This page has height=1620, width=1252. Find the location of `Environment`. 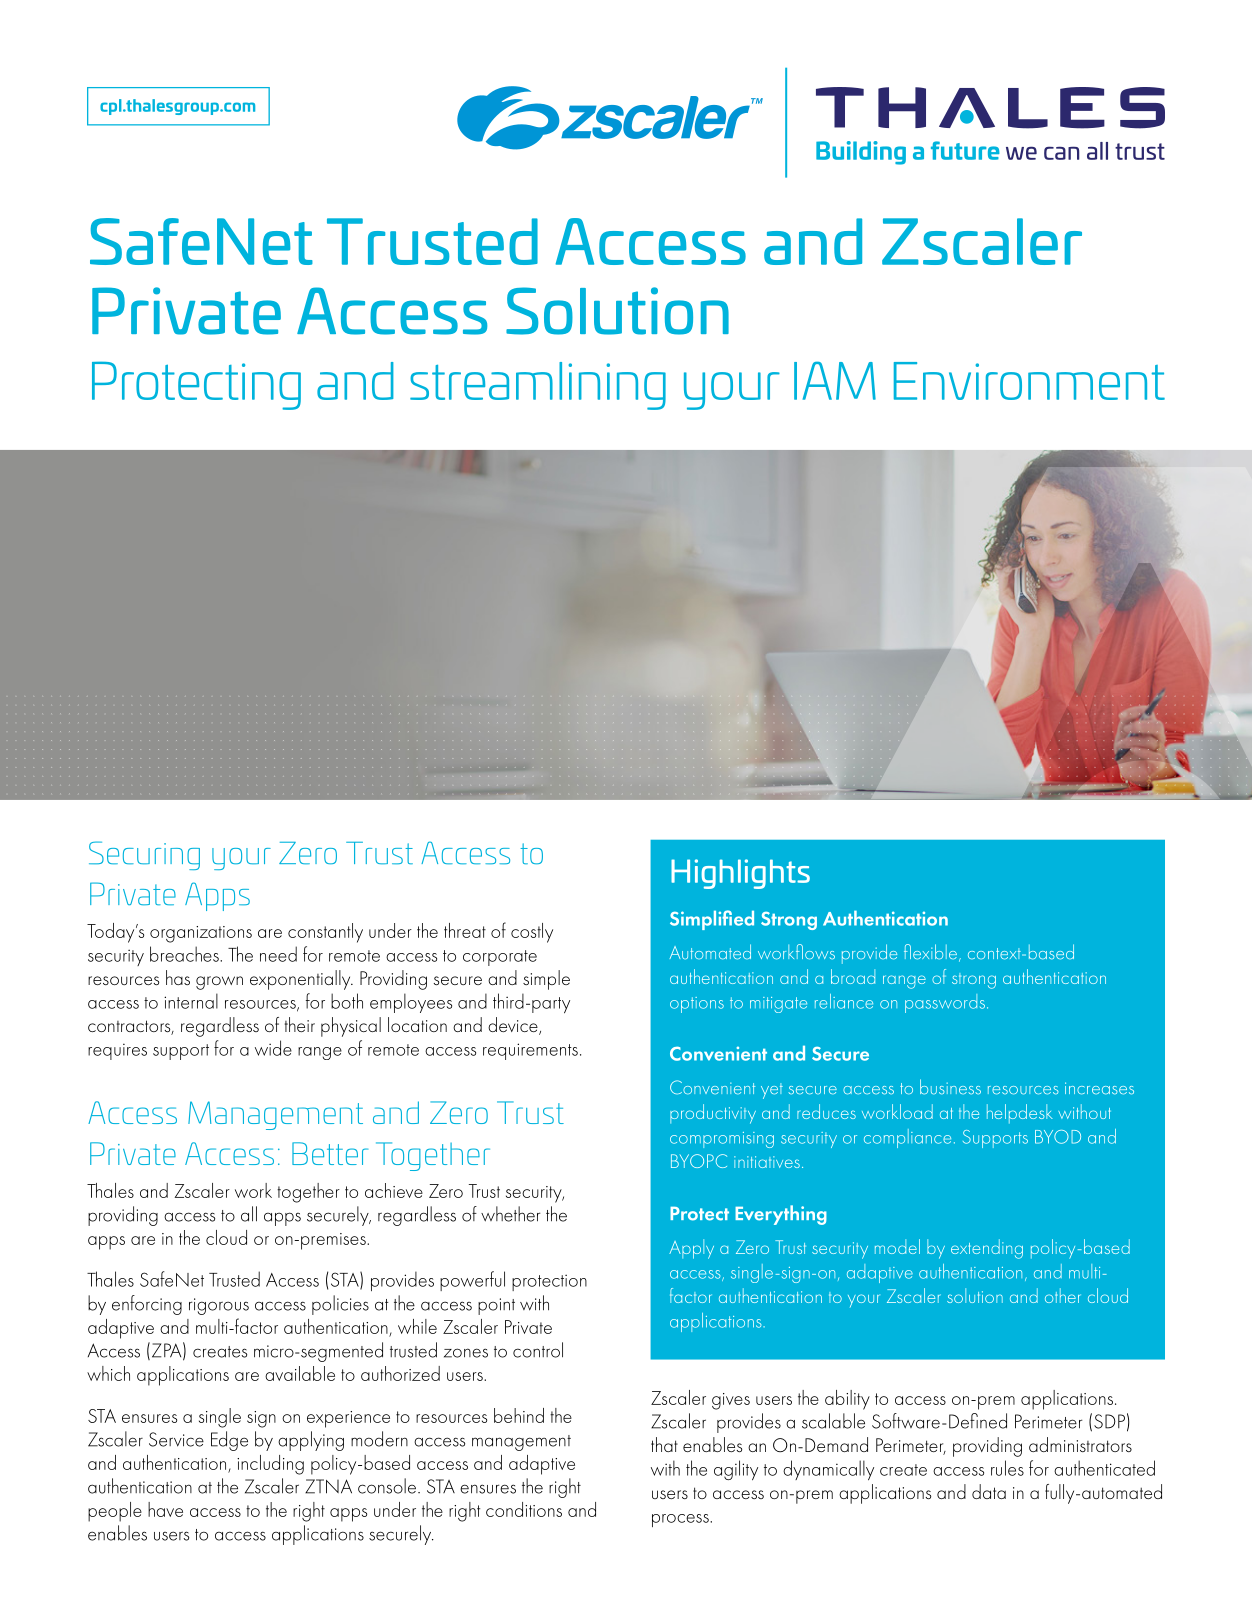

Environment is located at coordinates (1029, 381).
